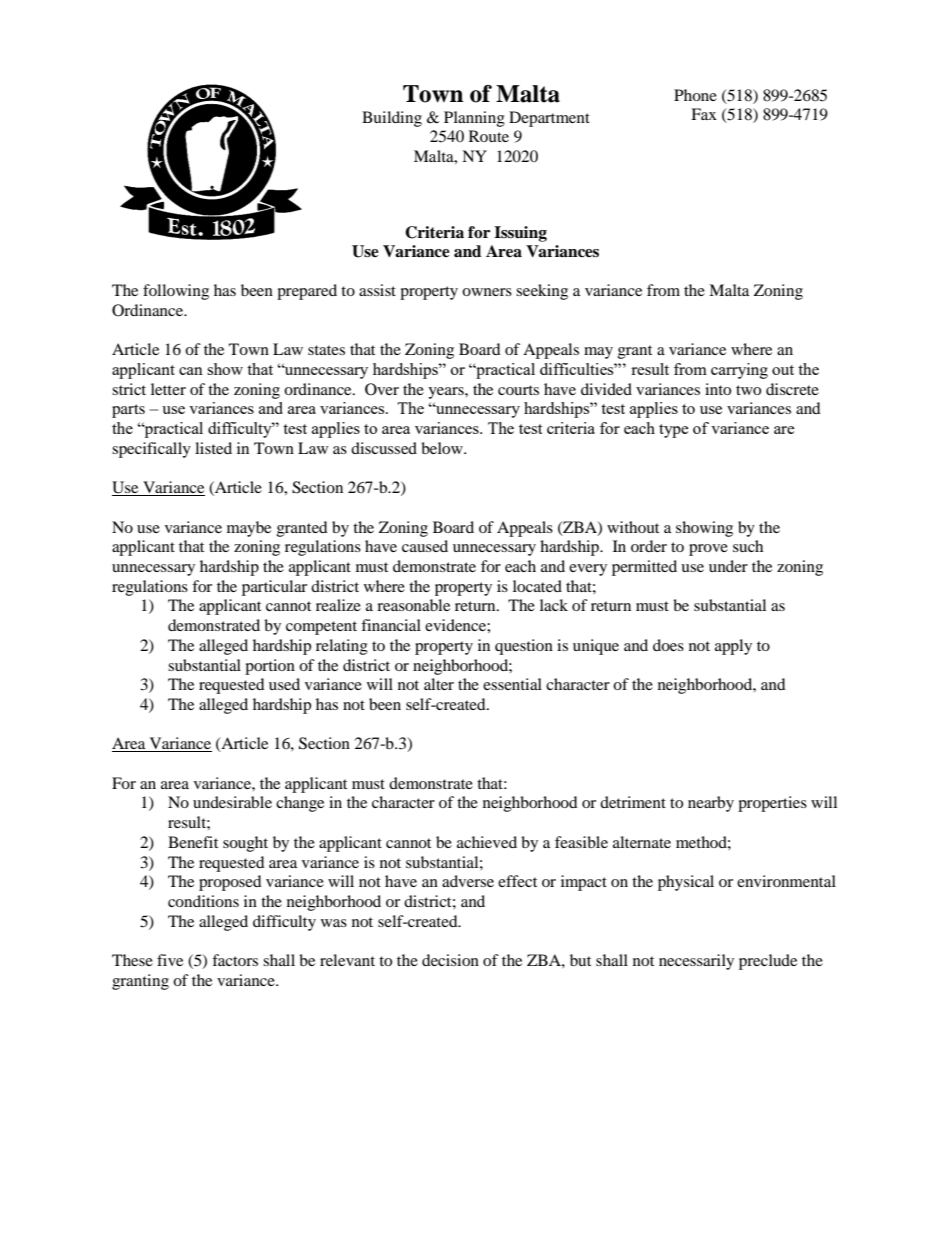  I want to click on Building, so click(392, 119).
